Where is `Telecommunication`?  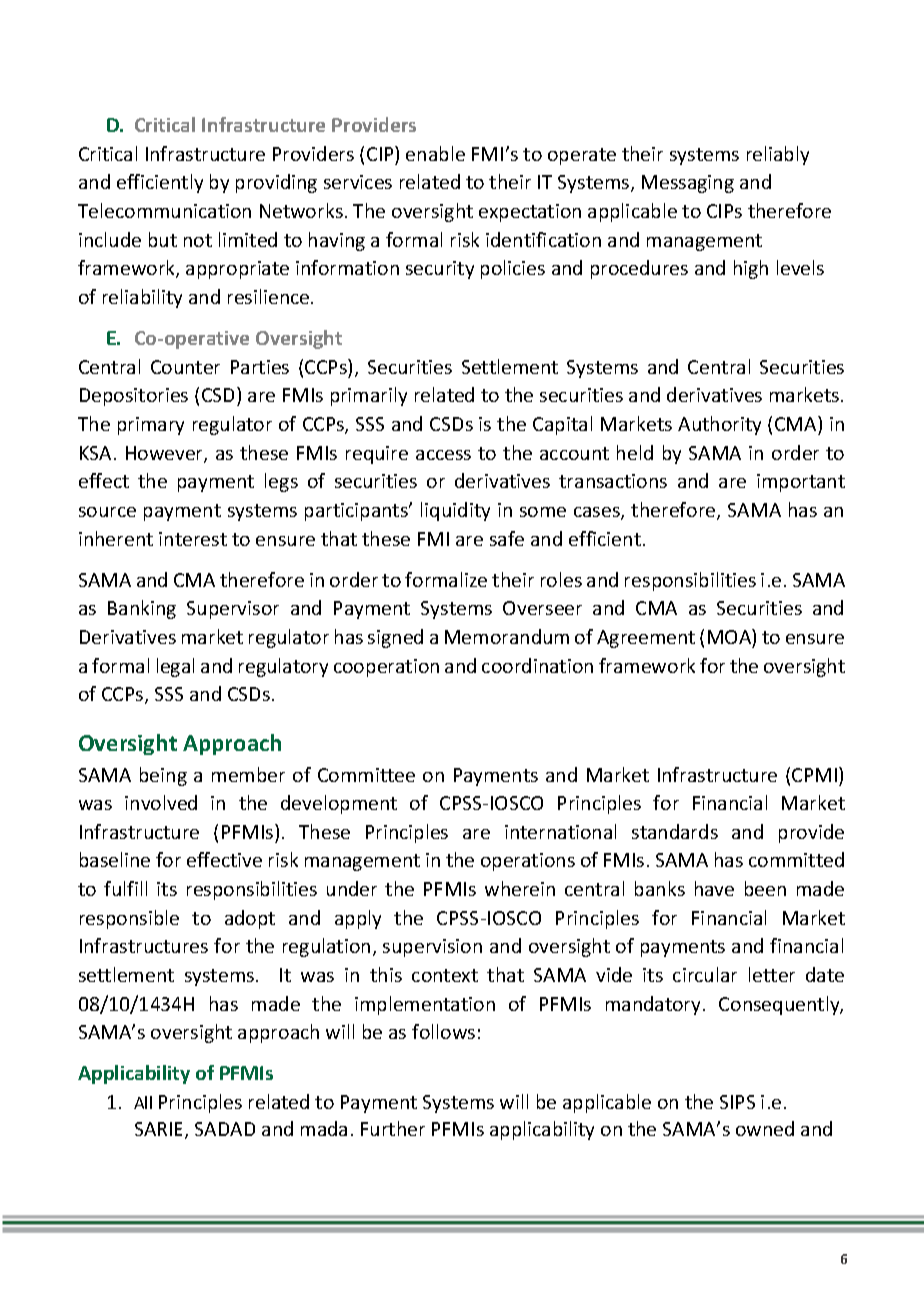
Telecommunication is located at coordinates (164, 210).
